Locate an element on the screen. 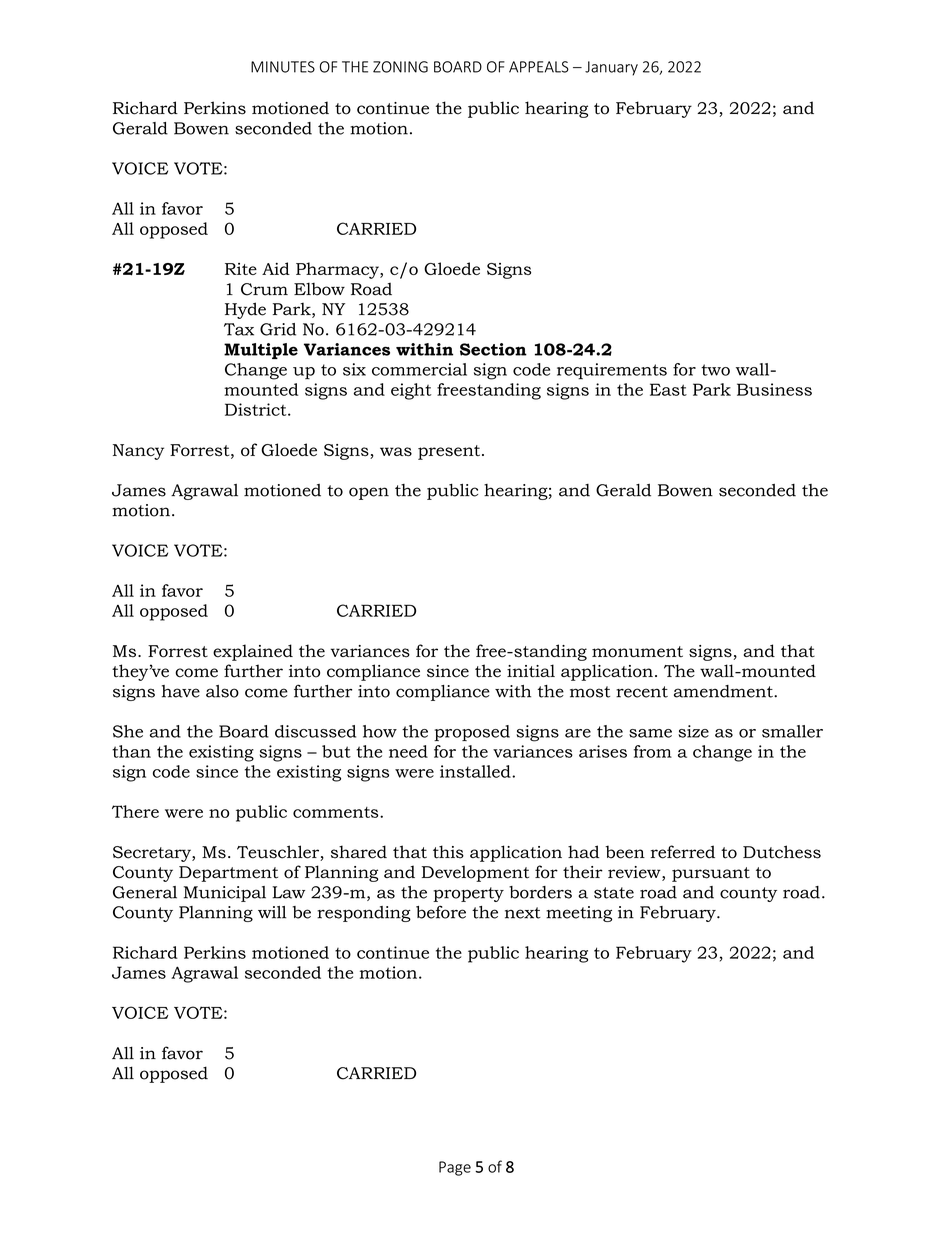  two is located at coordinates (715, 370).
